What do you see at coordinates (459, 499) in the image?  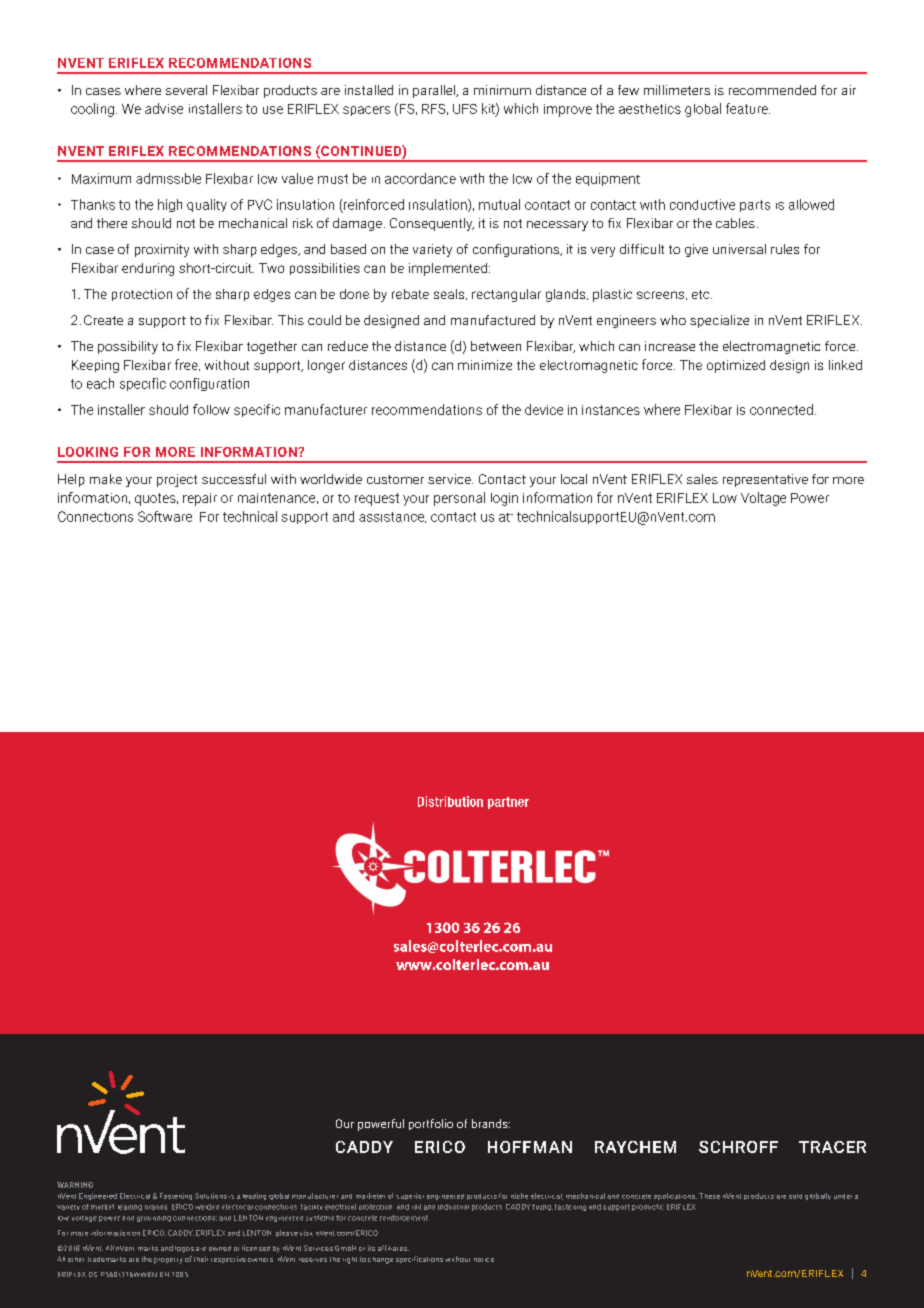 I see `personal` at bounding box center [459, 499].
